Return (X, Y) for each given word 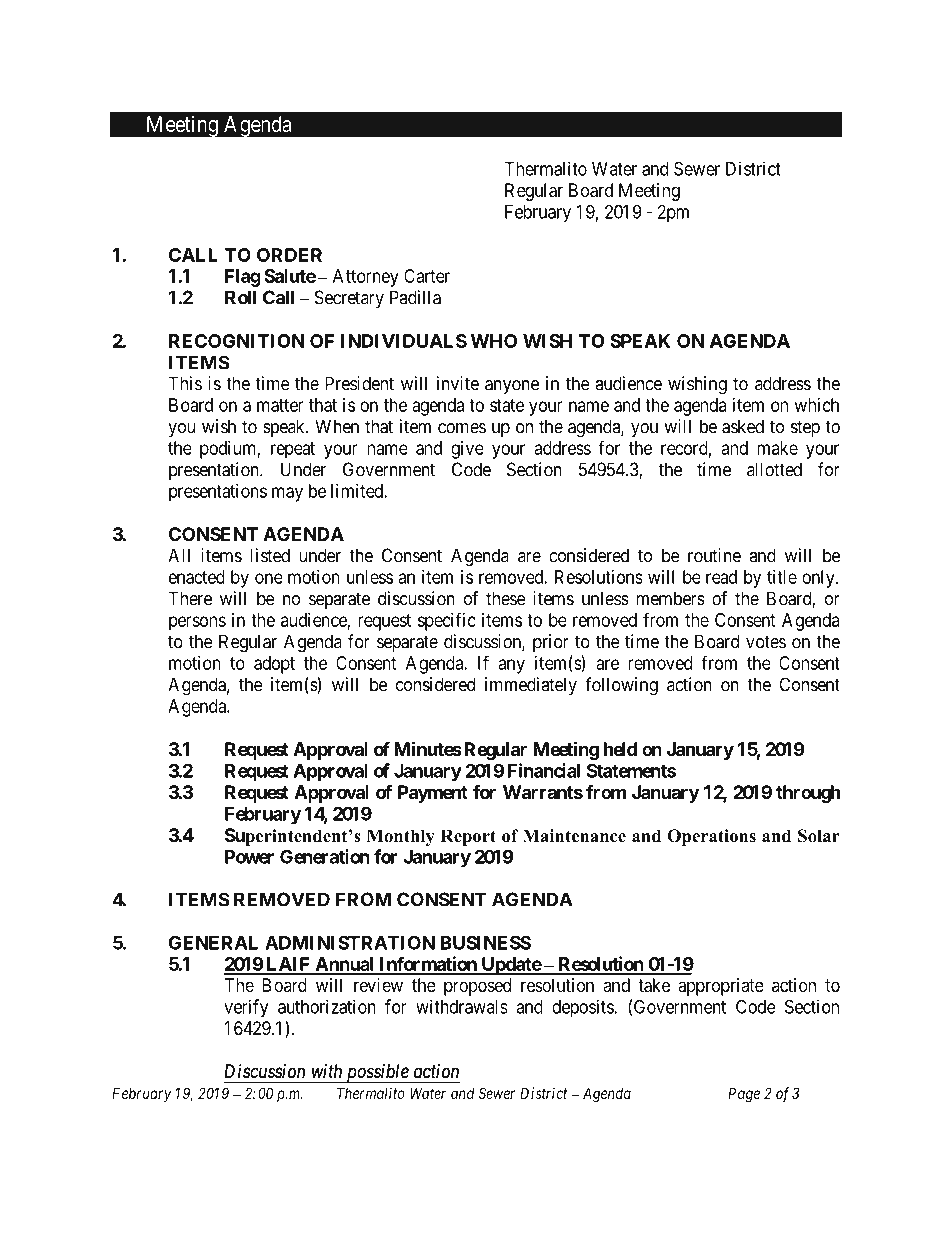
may (287, 494)
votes (766, 642)
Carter (427, 276)
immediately (531, 686)
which (817, 405)
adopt (274, 665)
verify (246, 1008)
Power (249, 857)
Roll (240, 297)
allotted (774, 469)
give (467, 450)
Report (468, 837)
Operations (711, 837)
